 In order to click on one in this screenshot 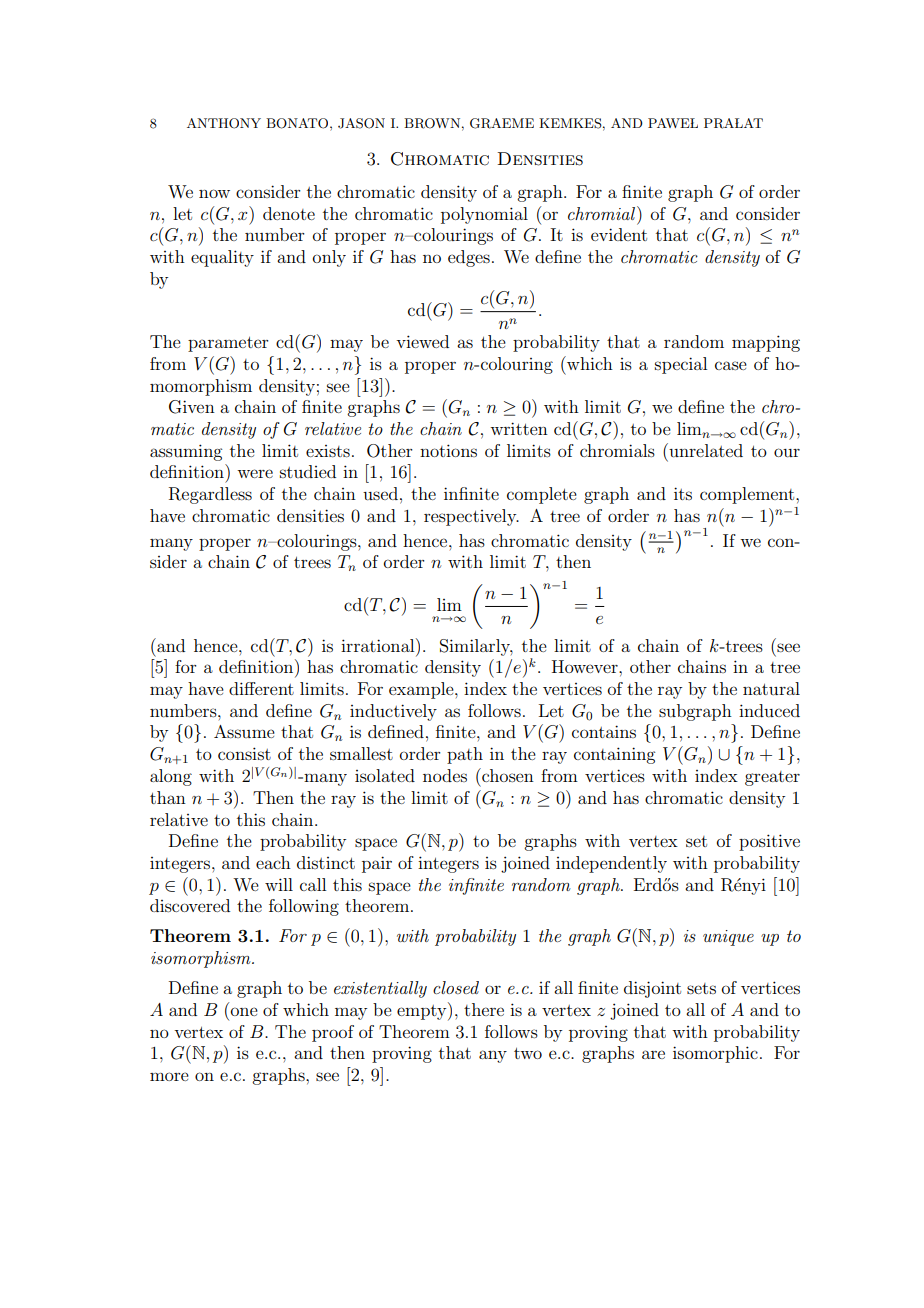, I will do `click(244, 1011)`.
